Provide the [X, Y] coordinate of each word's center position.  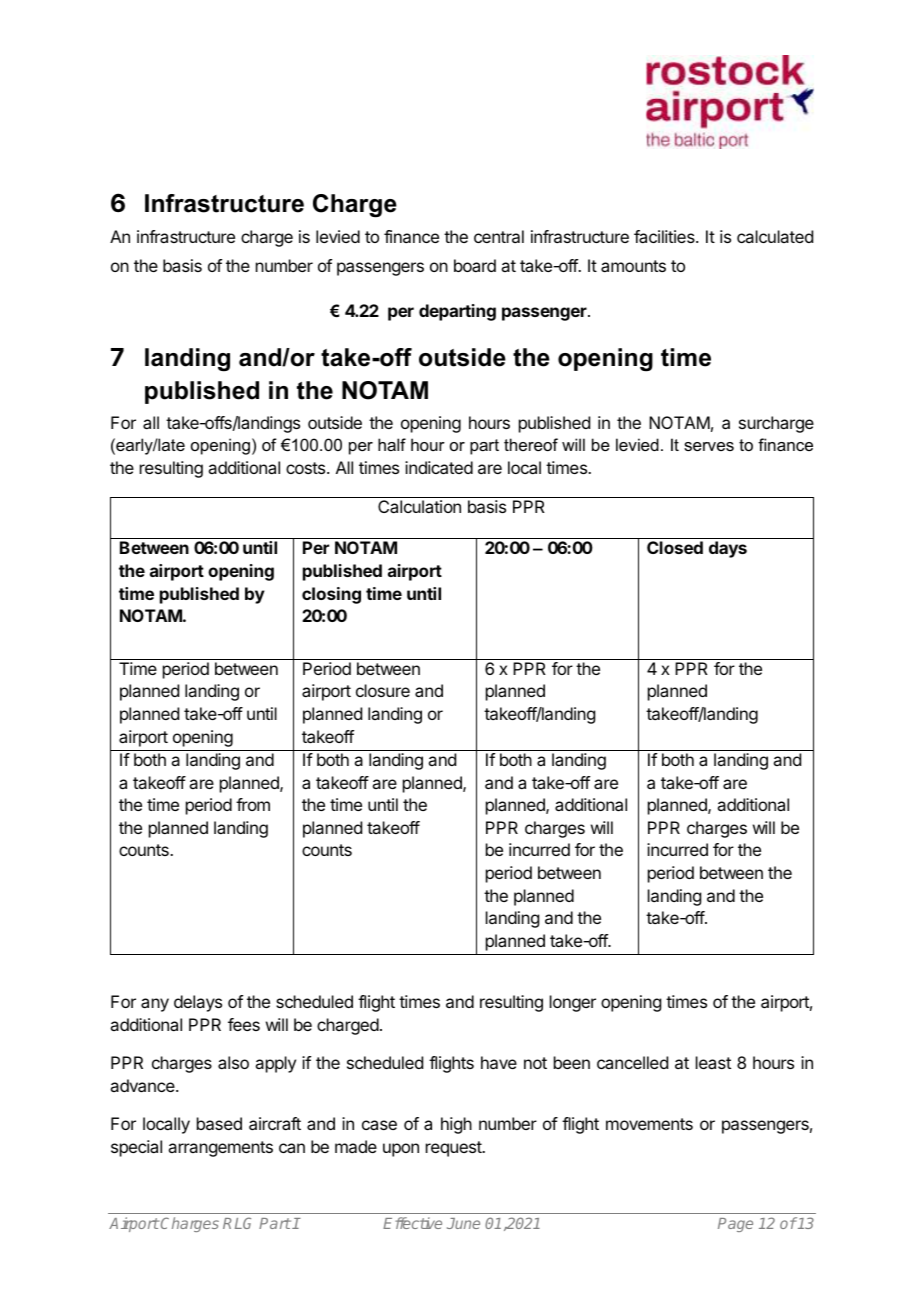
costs [307, 468]
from [253, 804]
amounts [633, 266]
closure [383, 690]
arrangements [220, 1149]
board [475, 265]
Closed [675, 547]
